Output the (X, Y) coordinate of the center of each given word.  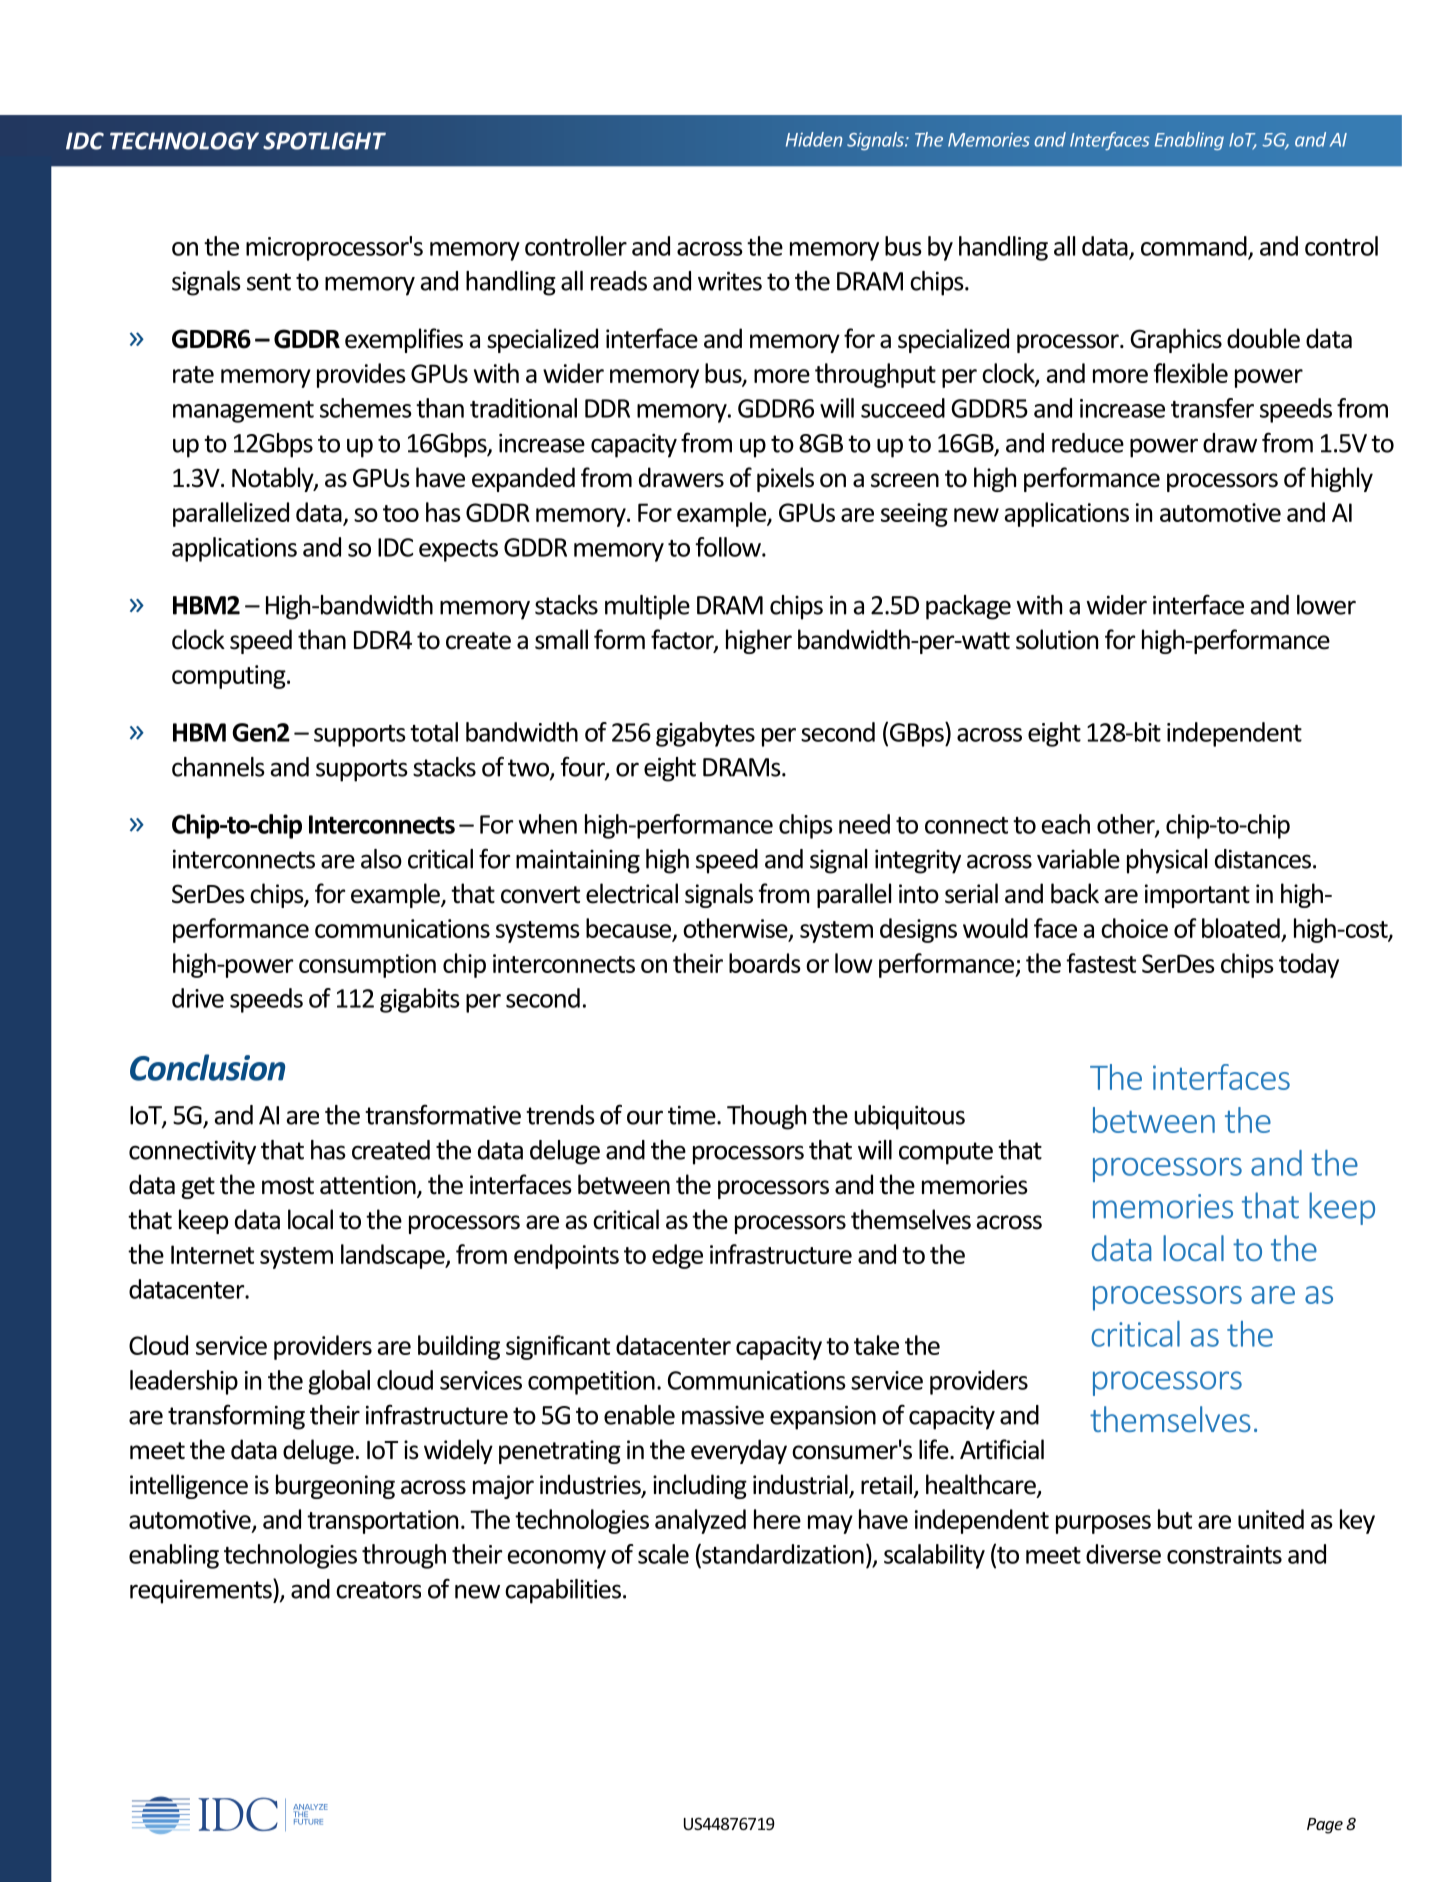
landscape (394, 1256)
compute (946, 1153)
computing (230, 677)
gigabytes (705, 734)
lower (1326, 605)
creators (378, 1590)
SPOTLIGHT (324, 141)
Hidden (814, 139)
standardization (782, 1554)
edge (677, 1256)
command (1194, 246)
